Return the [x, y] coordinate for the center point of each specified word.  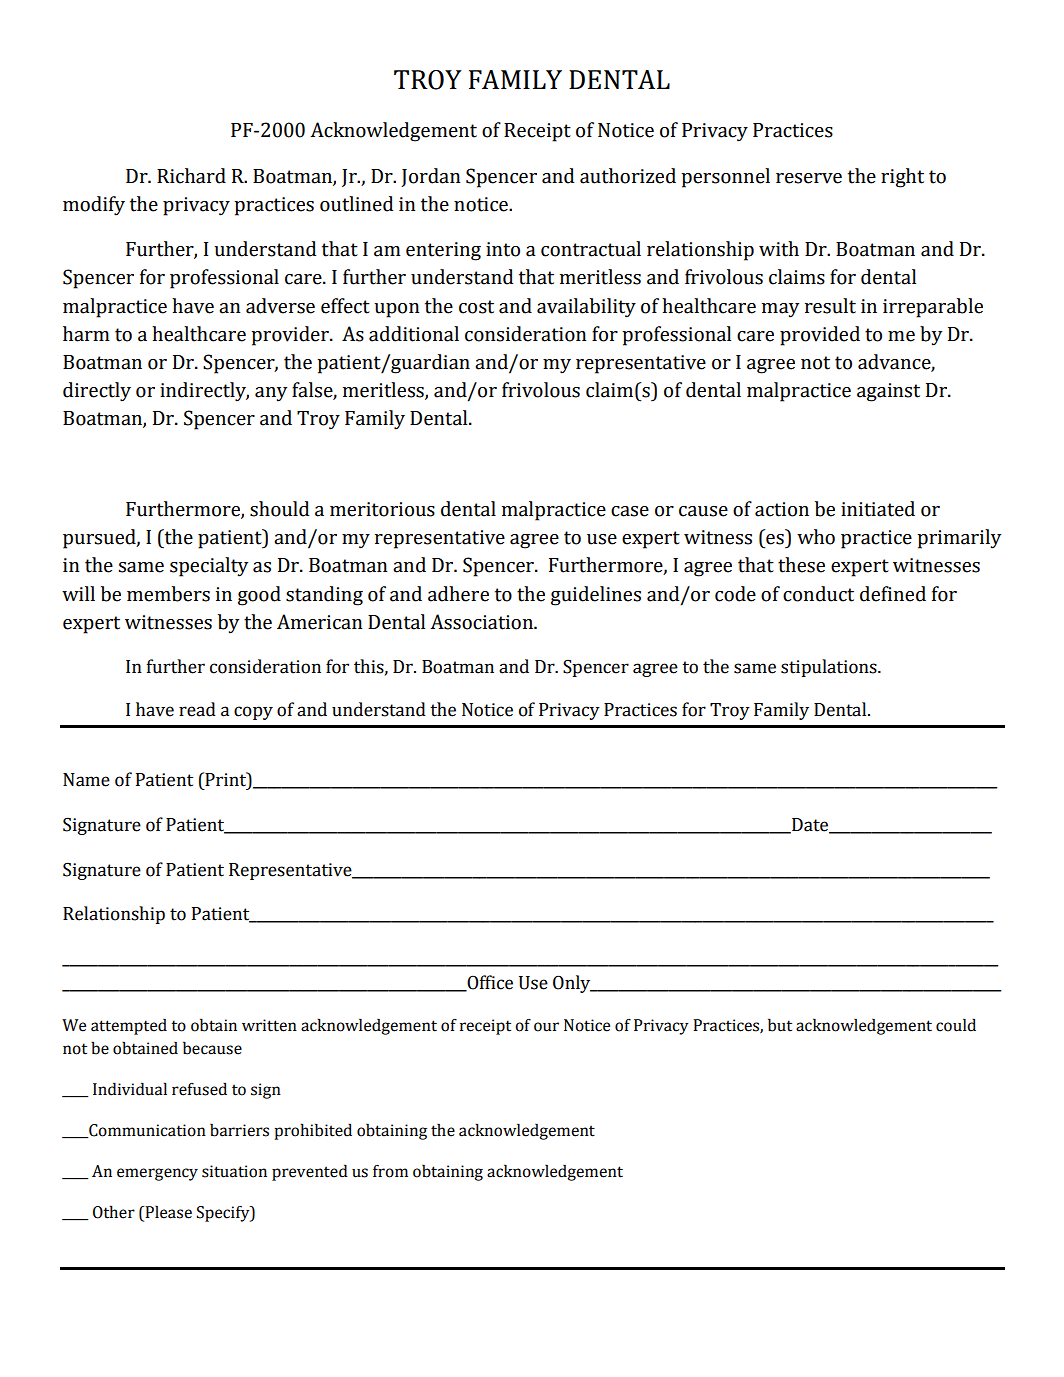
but [780, 1025]
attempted [129, 1026]
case [630, 511]
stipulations [830, 668]
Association [482, 622]
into [503, 249]
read [197, 709]
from [390, 1171]
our [546, 1027]
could [956, 1025]
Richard [191, 176]
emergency [157, 1174]
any [271, 394]
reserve [809, 178]
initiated [878, 509]
